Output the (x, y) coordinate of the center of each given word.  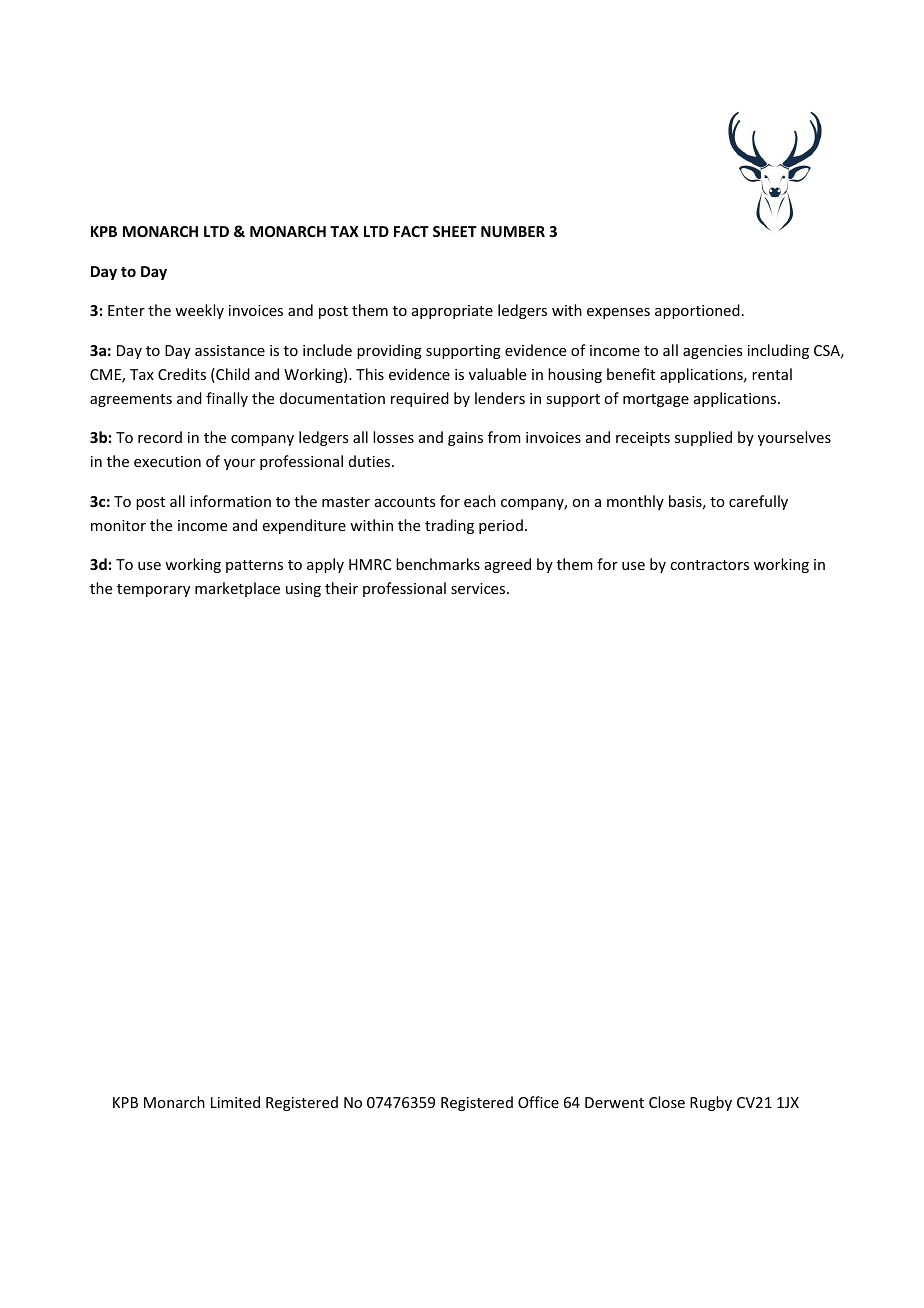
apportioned (697, 311)
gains (465, 439)
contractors (709, 565)
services (479, 588)
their (341, 588)
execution (167, 461)
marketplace (237, 589)
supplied (703, 438)
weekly (199, 311)
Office (538, 1102)
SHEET (455, 231)
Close (667, 1102)
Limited (235, 1102)
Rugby (711, 1103)
